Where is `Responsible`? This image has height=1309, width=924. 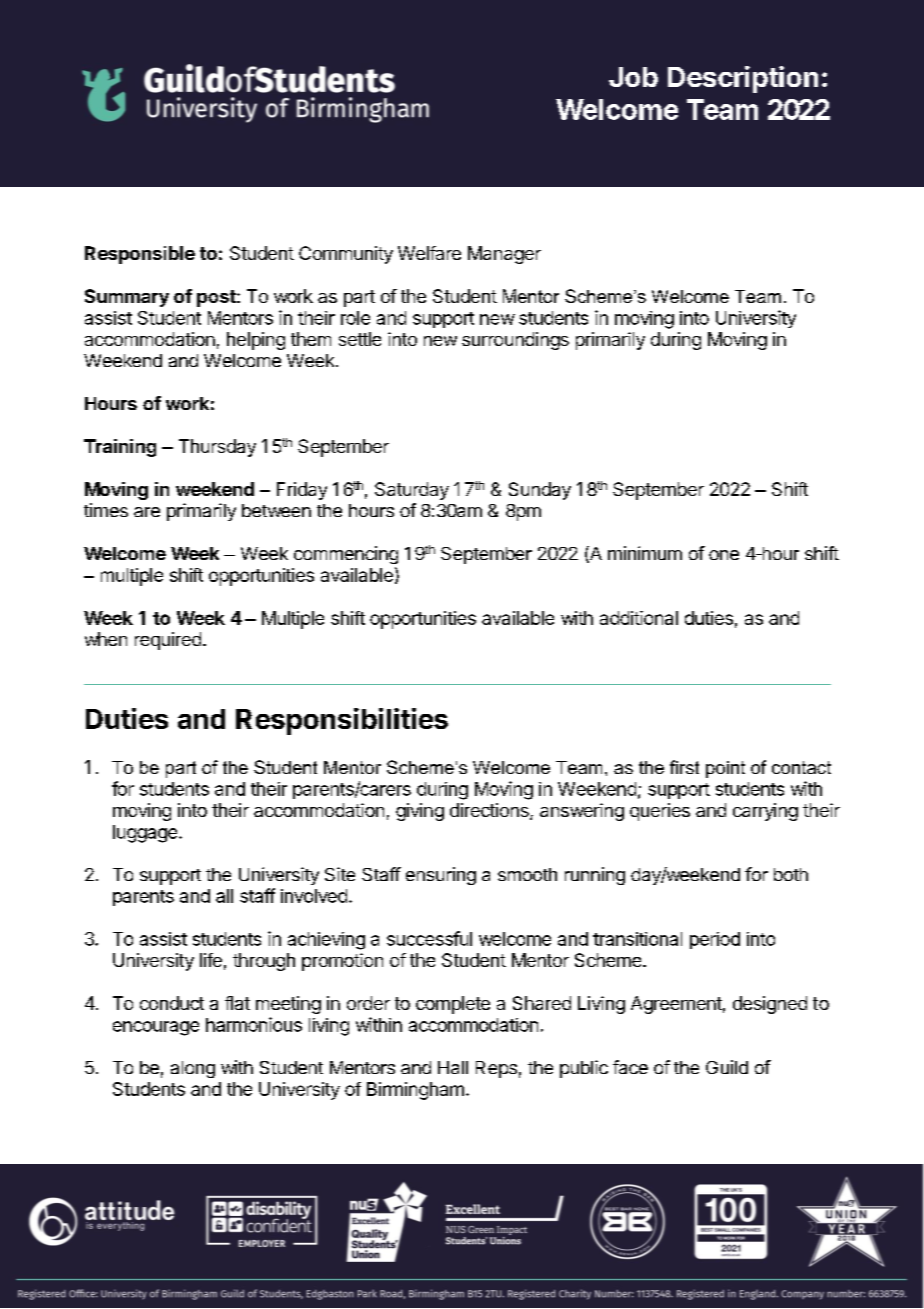
Responsible is located at coordinates (140, 255).
